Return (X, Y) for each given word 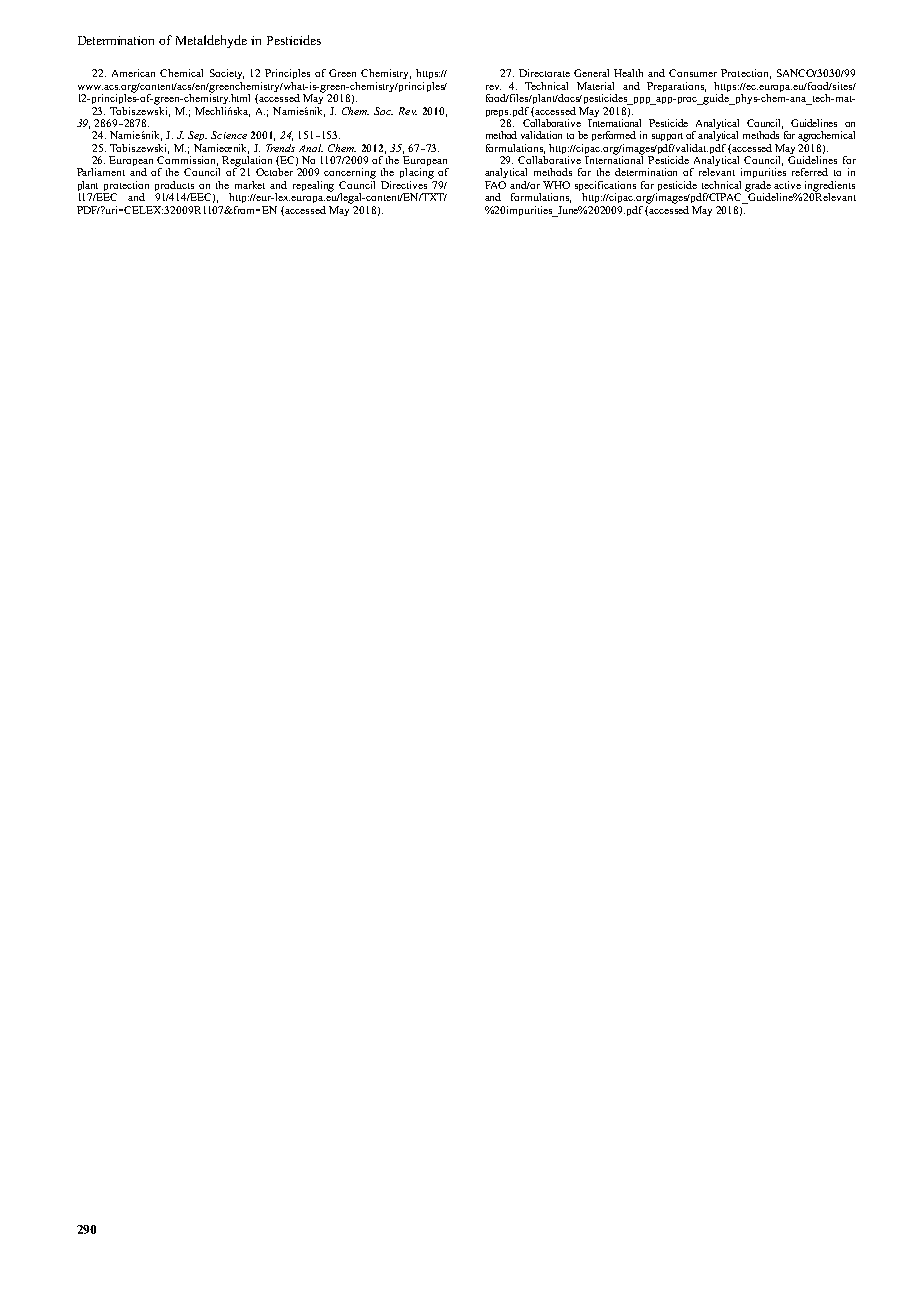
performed (614, 136)
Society (227, 74)
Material (595, 86)
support (667, 137)
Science (229, 135)
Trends (280, 148)
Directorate (544, 73)
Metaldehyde (211, 41)
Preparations (676, 87)
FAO (495, 185)
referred (810, 172)
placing (417, 173)
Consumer (693, 73)
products (175, 187)
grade (758, 187)
